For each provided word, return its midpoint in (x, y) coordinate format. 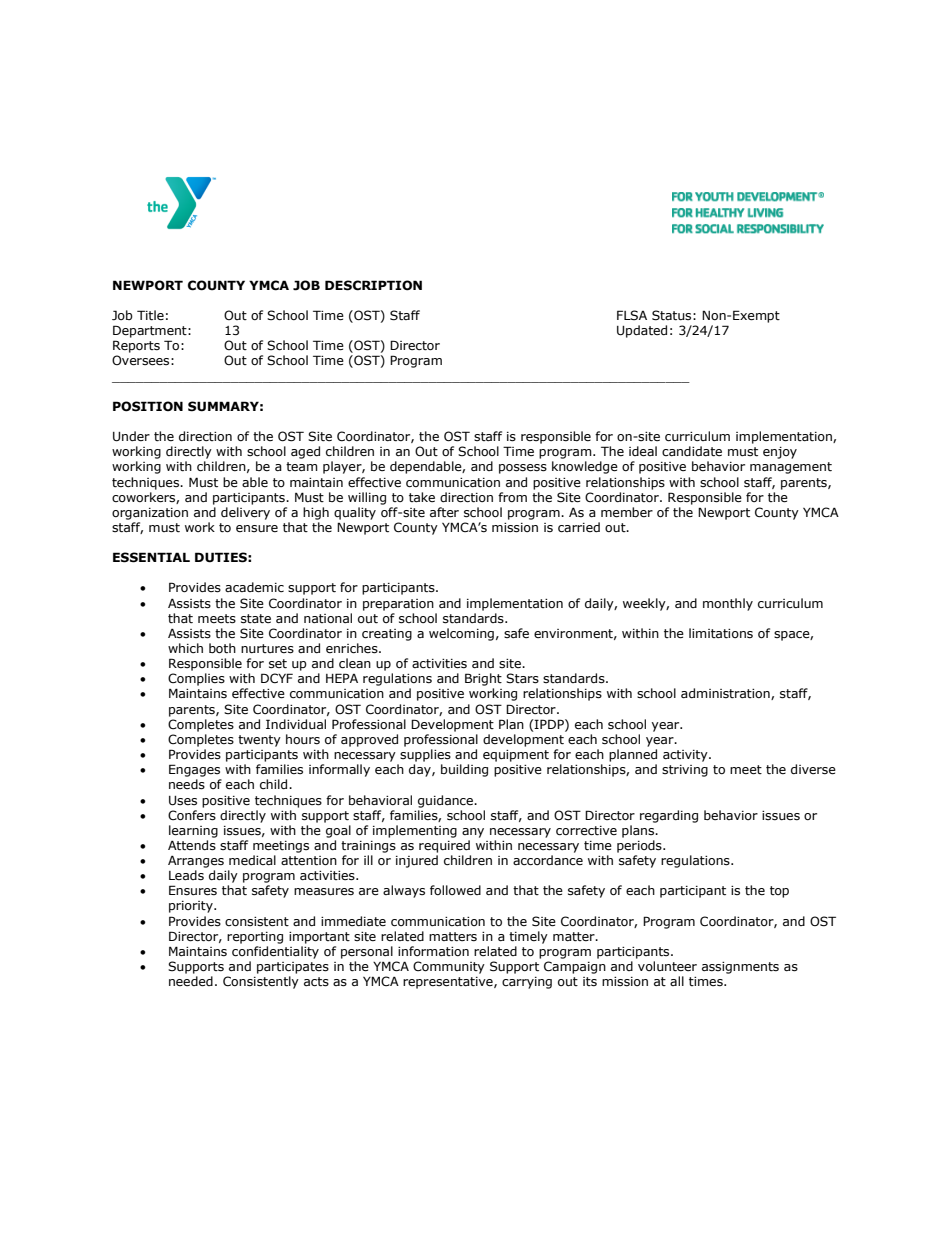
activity (686, 756)
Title (150, 315)
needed (191, 981)
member (627, 512)
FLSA (632, 315)
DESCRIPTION (373, 285)
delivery (245, 513)
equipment (516, 756)
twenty (259, 741)
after (444, 512)
